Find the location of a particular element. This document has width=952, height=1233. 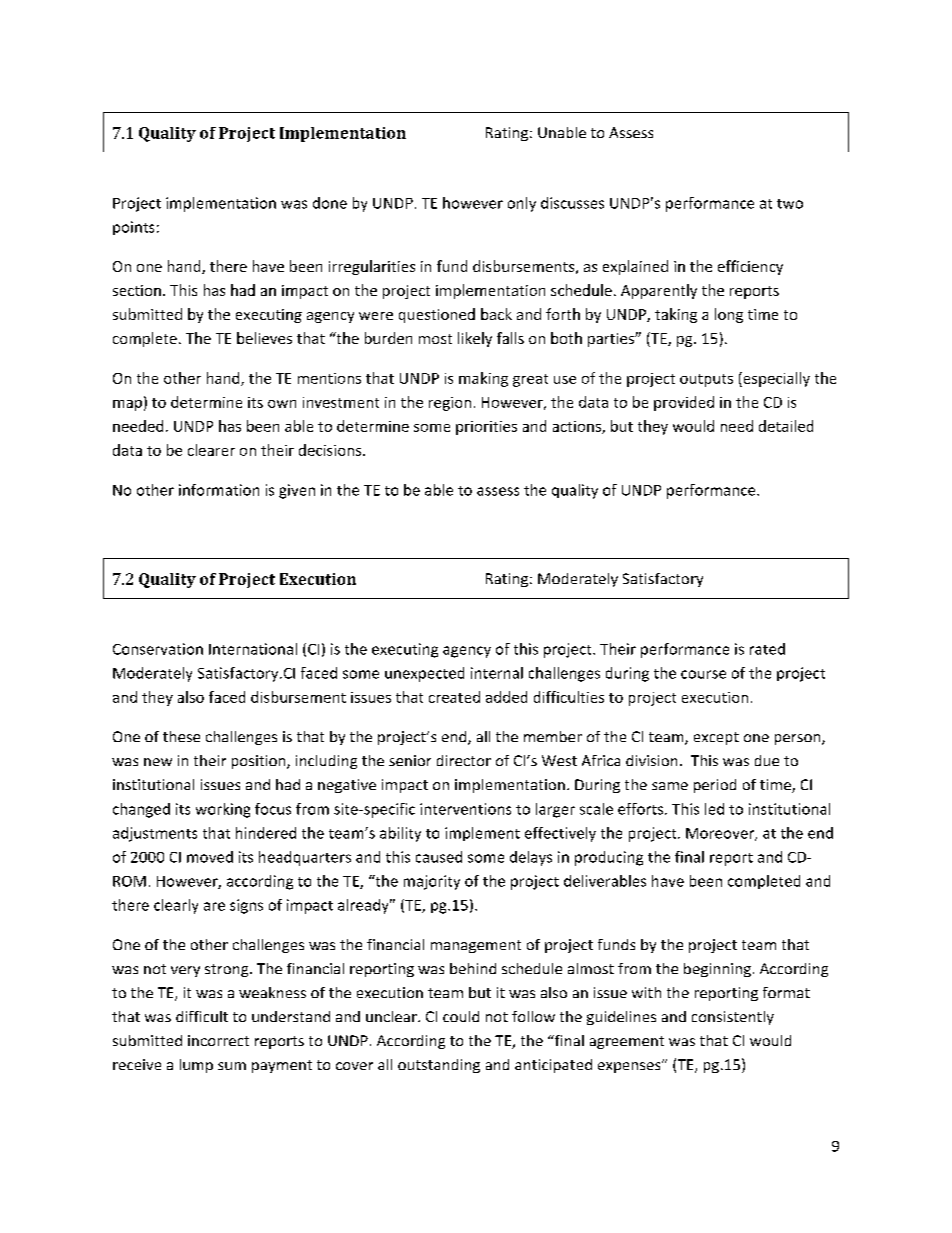

Moreover is located at coordinates (721, 834).
